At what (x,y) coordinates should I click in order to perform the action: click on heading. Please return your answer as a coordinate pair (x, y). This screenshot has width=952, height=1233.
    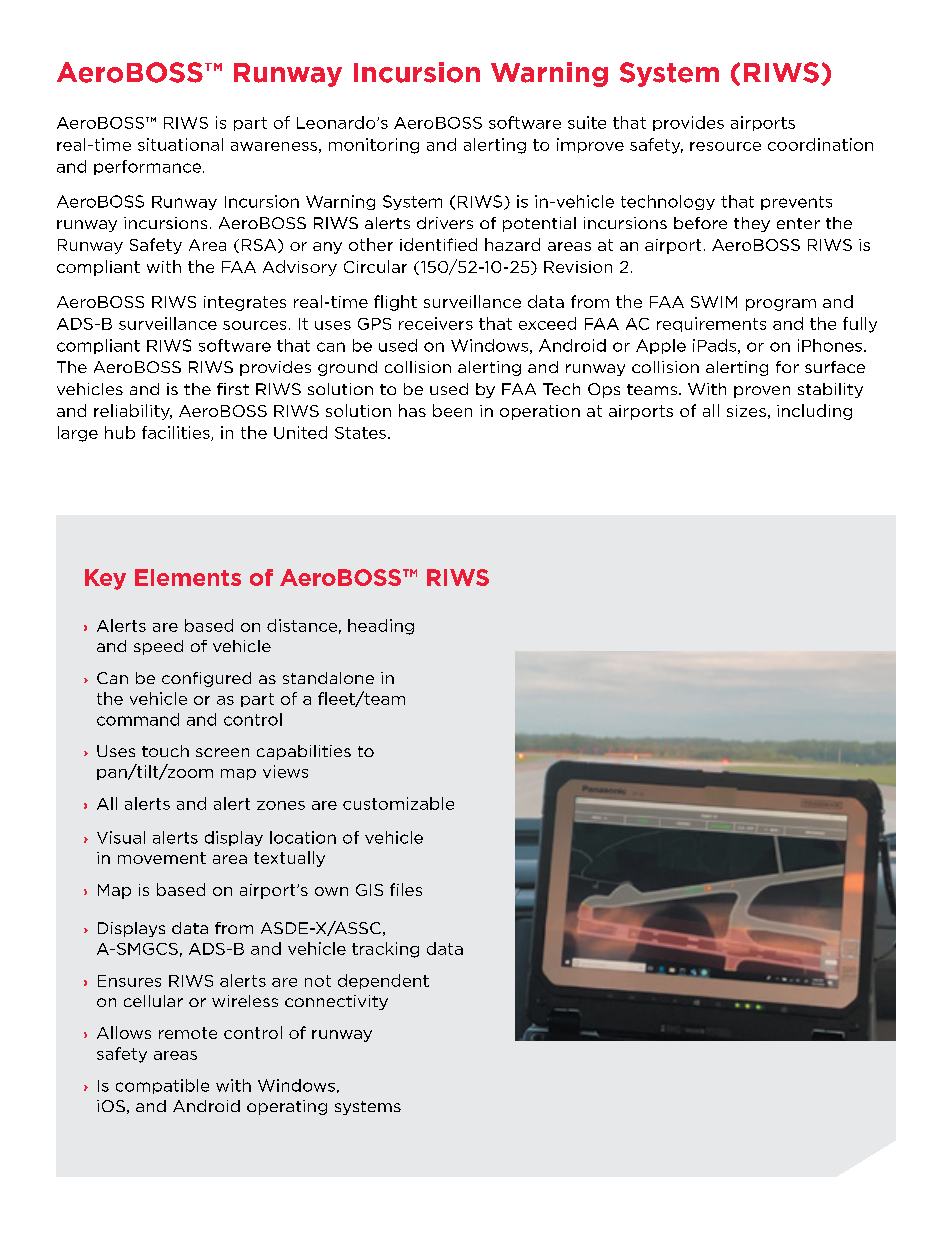
    Looking at the image, I should click on (381, 627).
